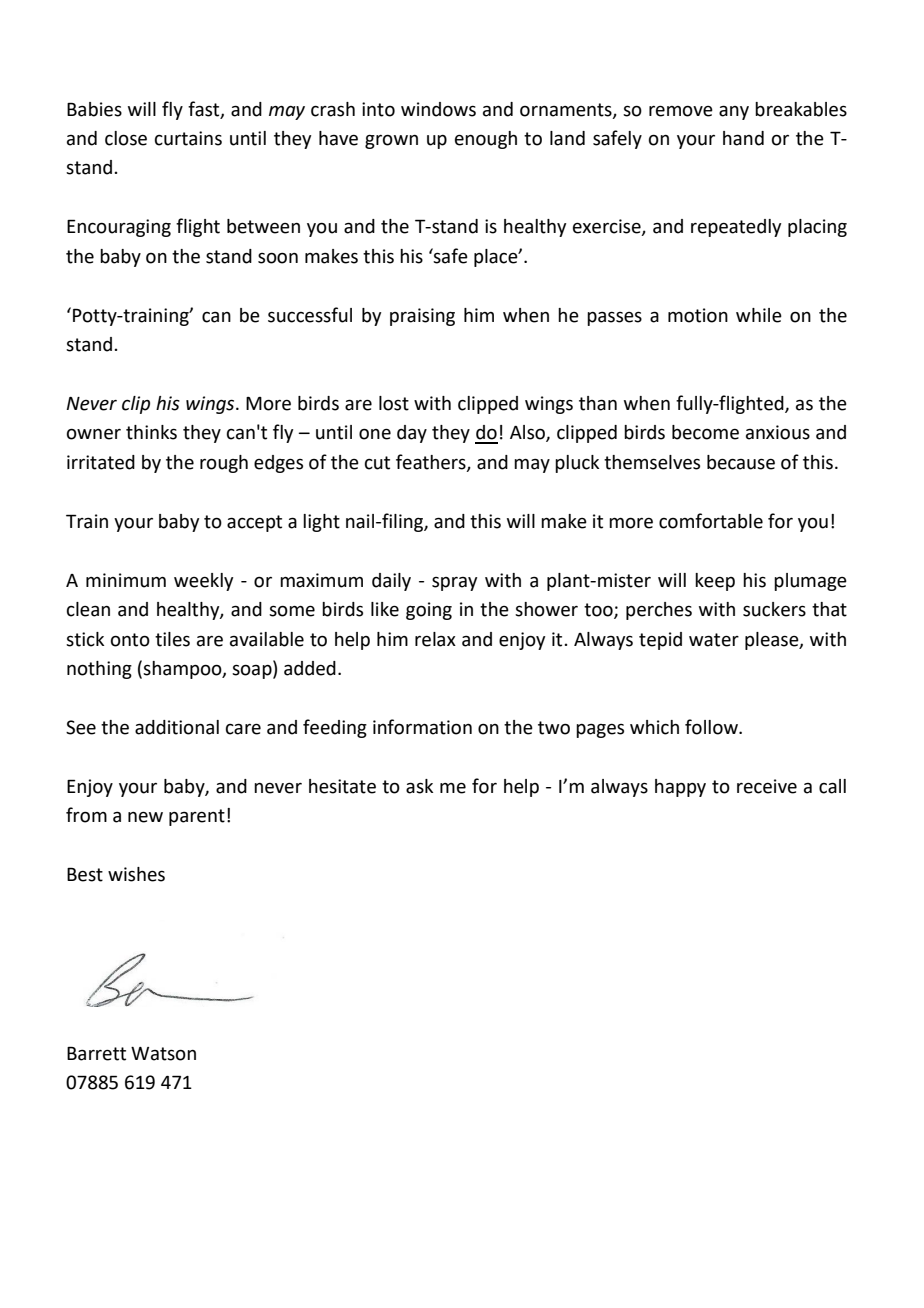  Describe the element at coordinates (126, 138) in the screenshot. I see `close` at that location.
